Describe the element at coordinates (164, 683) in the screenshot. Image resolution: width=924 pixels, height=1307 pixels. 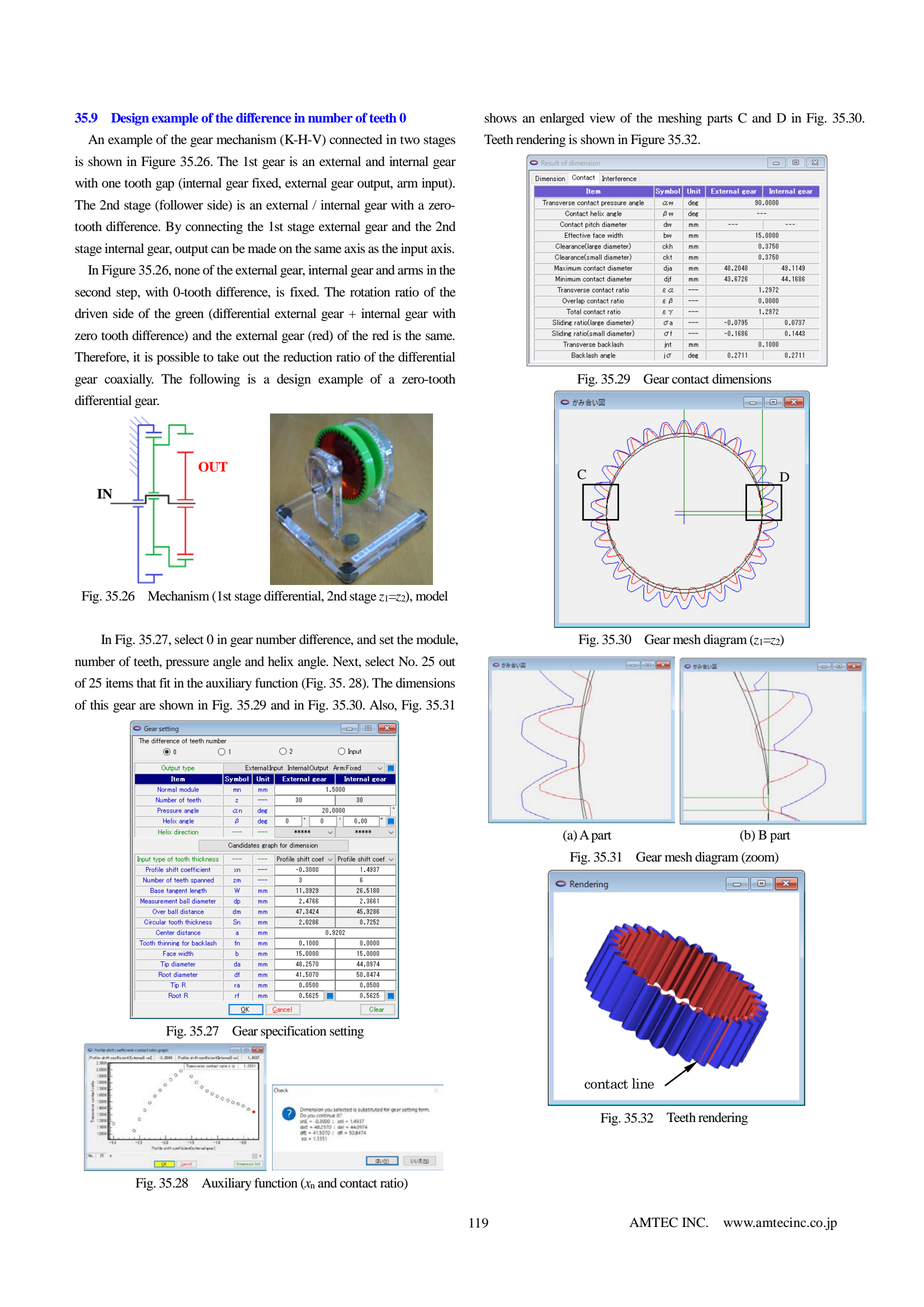
I see `fit` at that location.
